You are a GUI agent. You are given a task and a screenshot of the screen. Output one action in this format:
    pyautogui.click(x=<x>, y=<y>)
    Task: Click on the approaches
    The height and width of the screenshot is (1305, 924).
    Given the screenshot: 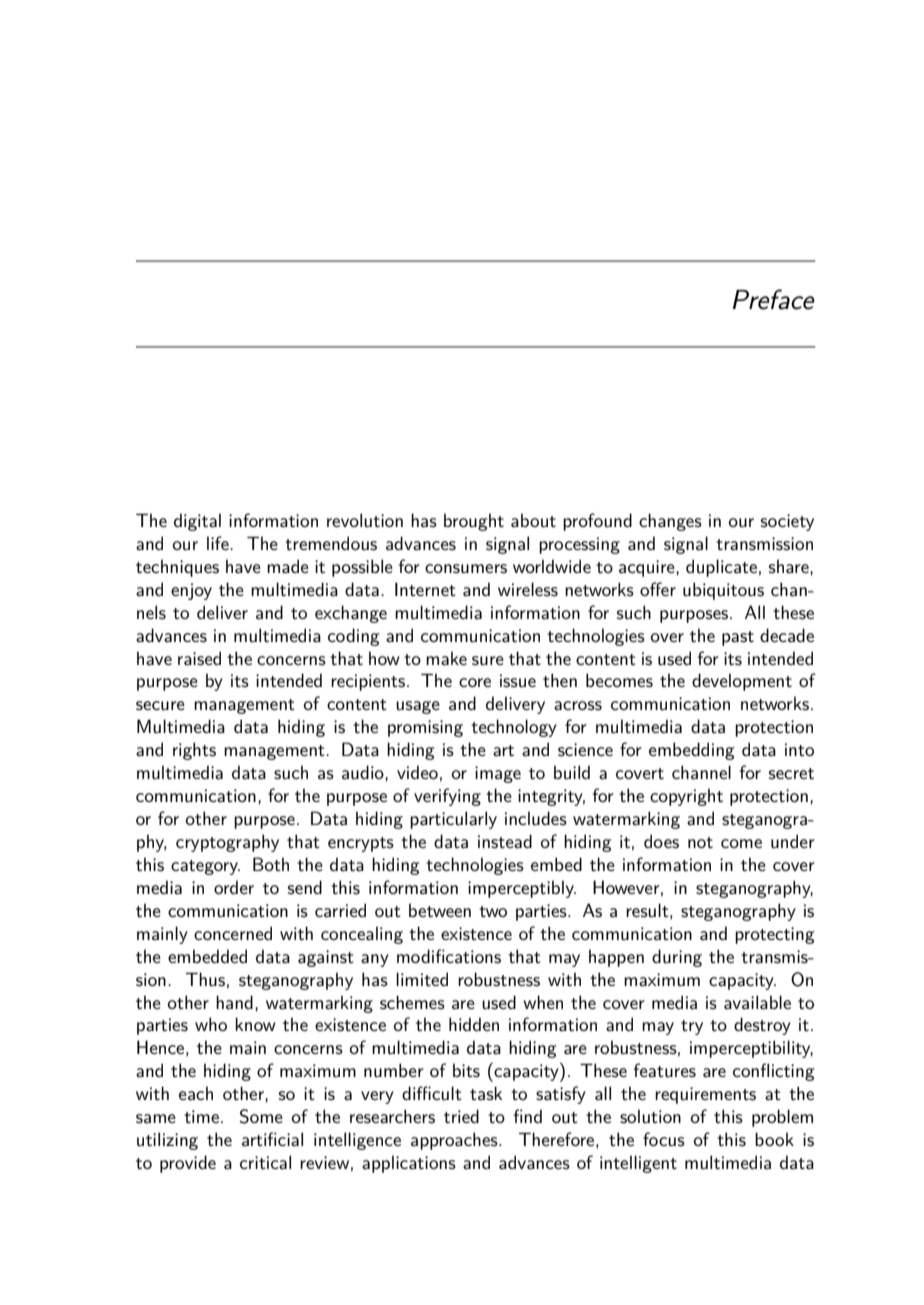 What is the action you would take?
    pyautogui.click(x=455, y=1141)
